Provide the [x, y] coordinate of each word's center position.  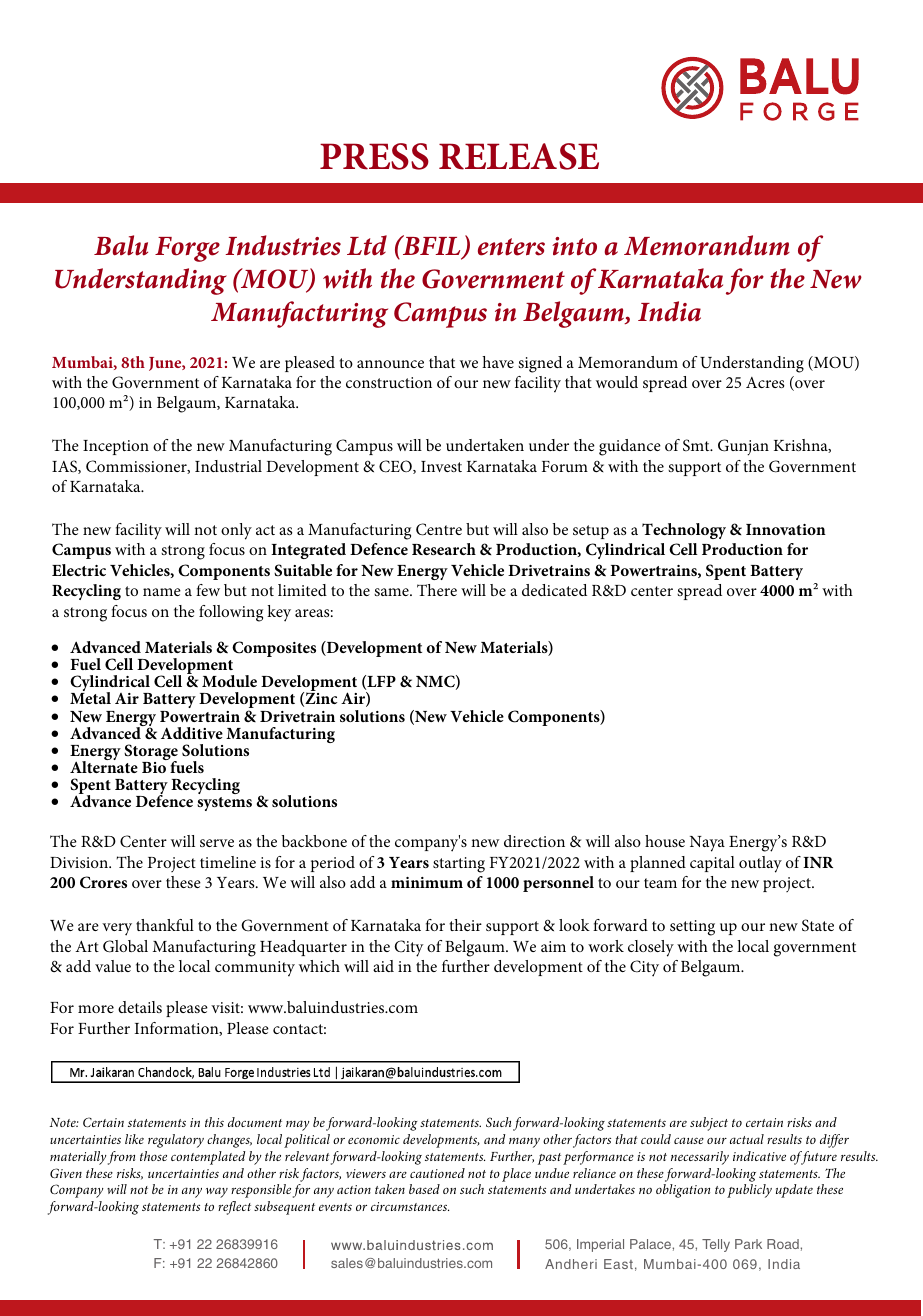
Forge [187, 249]
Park [748, 1244]
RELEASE [519, 156]
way [217, 1192]
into [574, 246]
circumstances [410, 1206]
